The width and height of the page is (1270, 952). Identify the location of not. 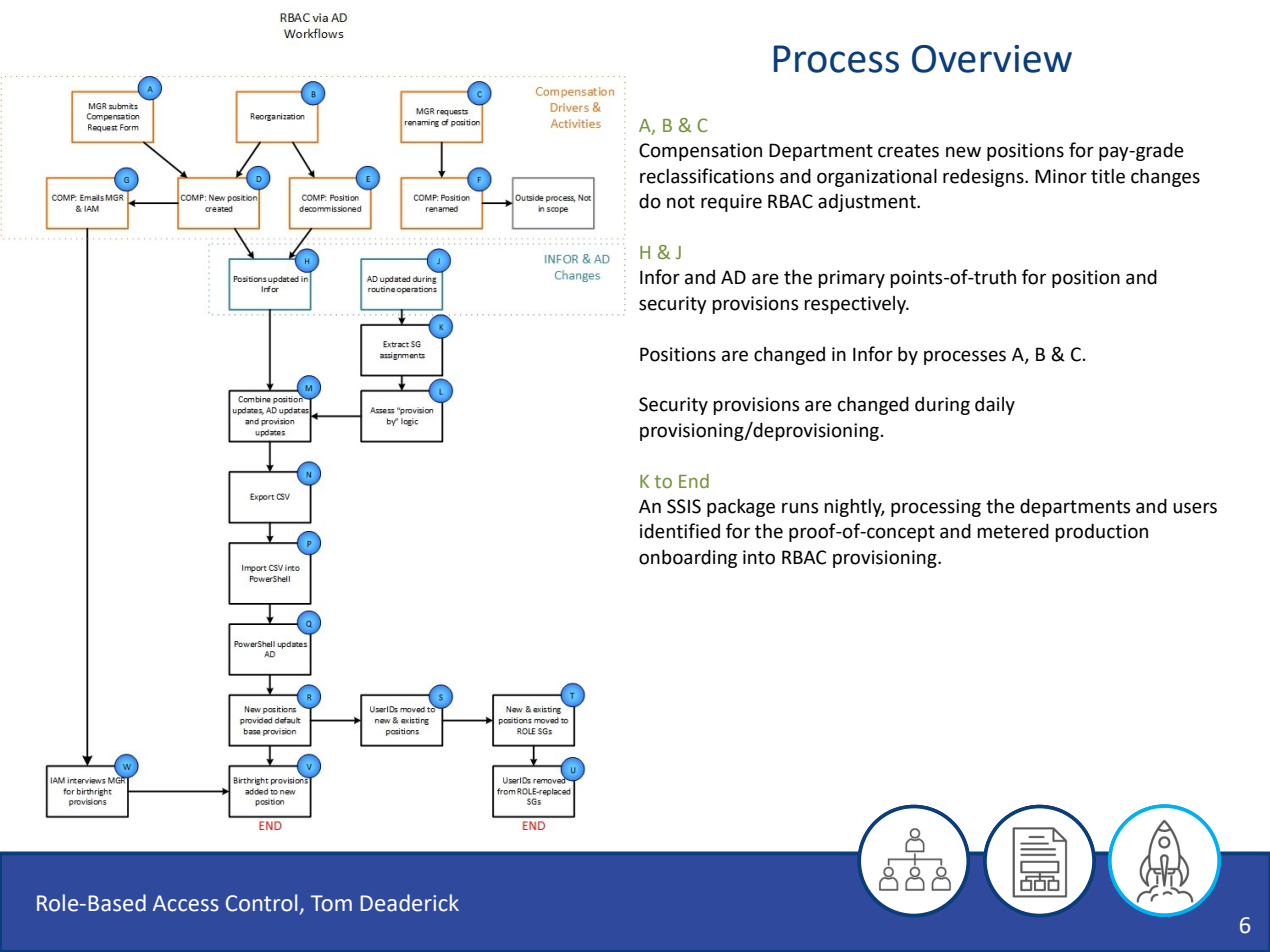
(681, 202).
